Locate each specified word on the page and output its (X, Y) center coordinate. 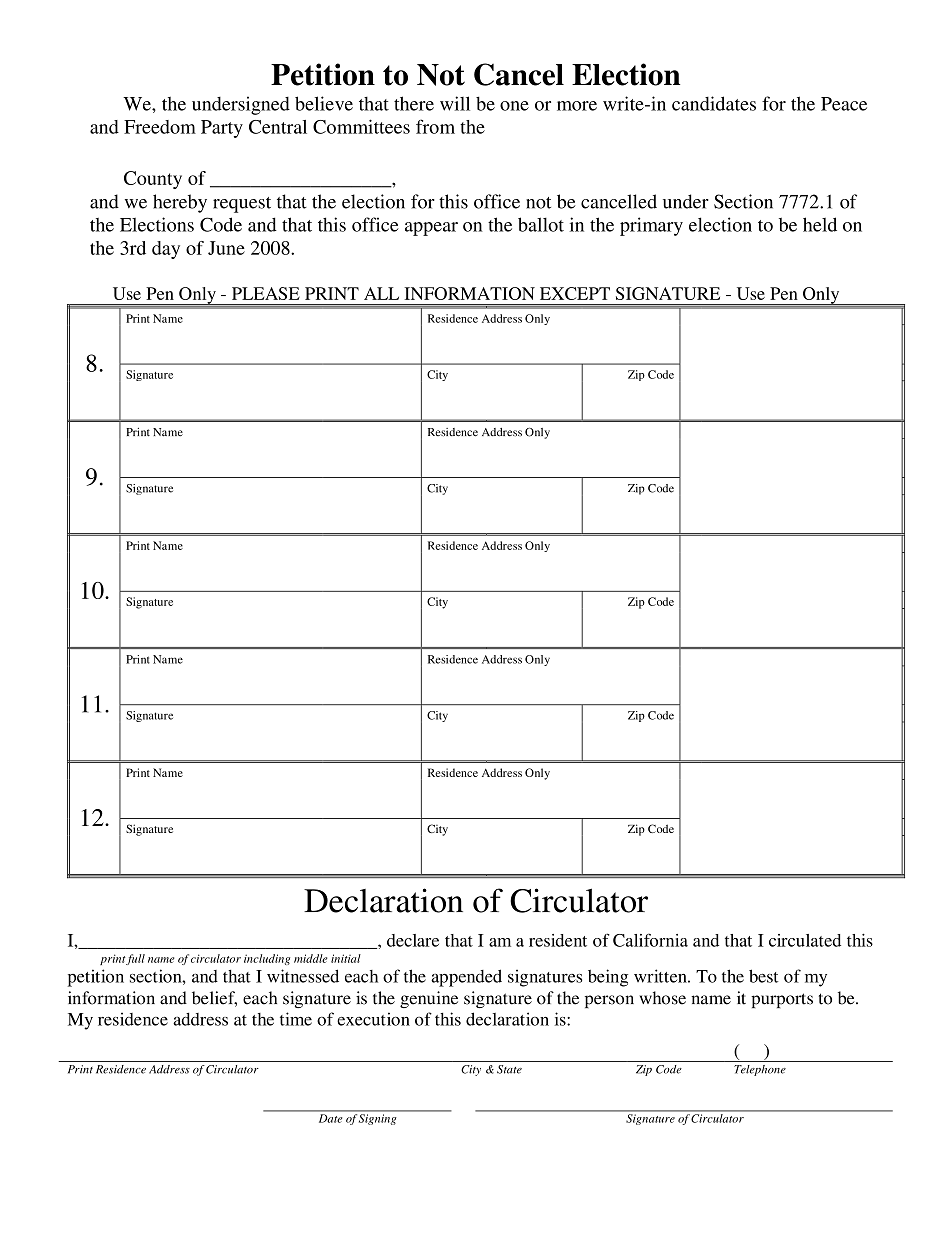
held (820, 224)
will (455, 103)
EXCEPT (575, 293)
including (267, 959)
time (296, 1019)
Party (222, 129)
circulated (805, 940)
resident (558, 940)
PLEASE (266, 293)
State (509, 1069)
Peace (844, 104)
